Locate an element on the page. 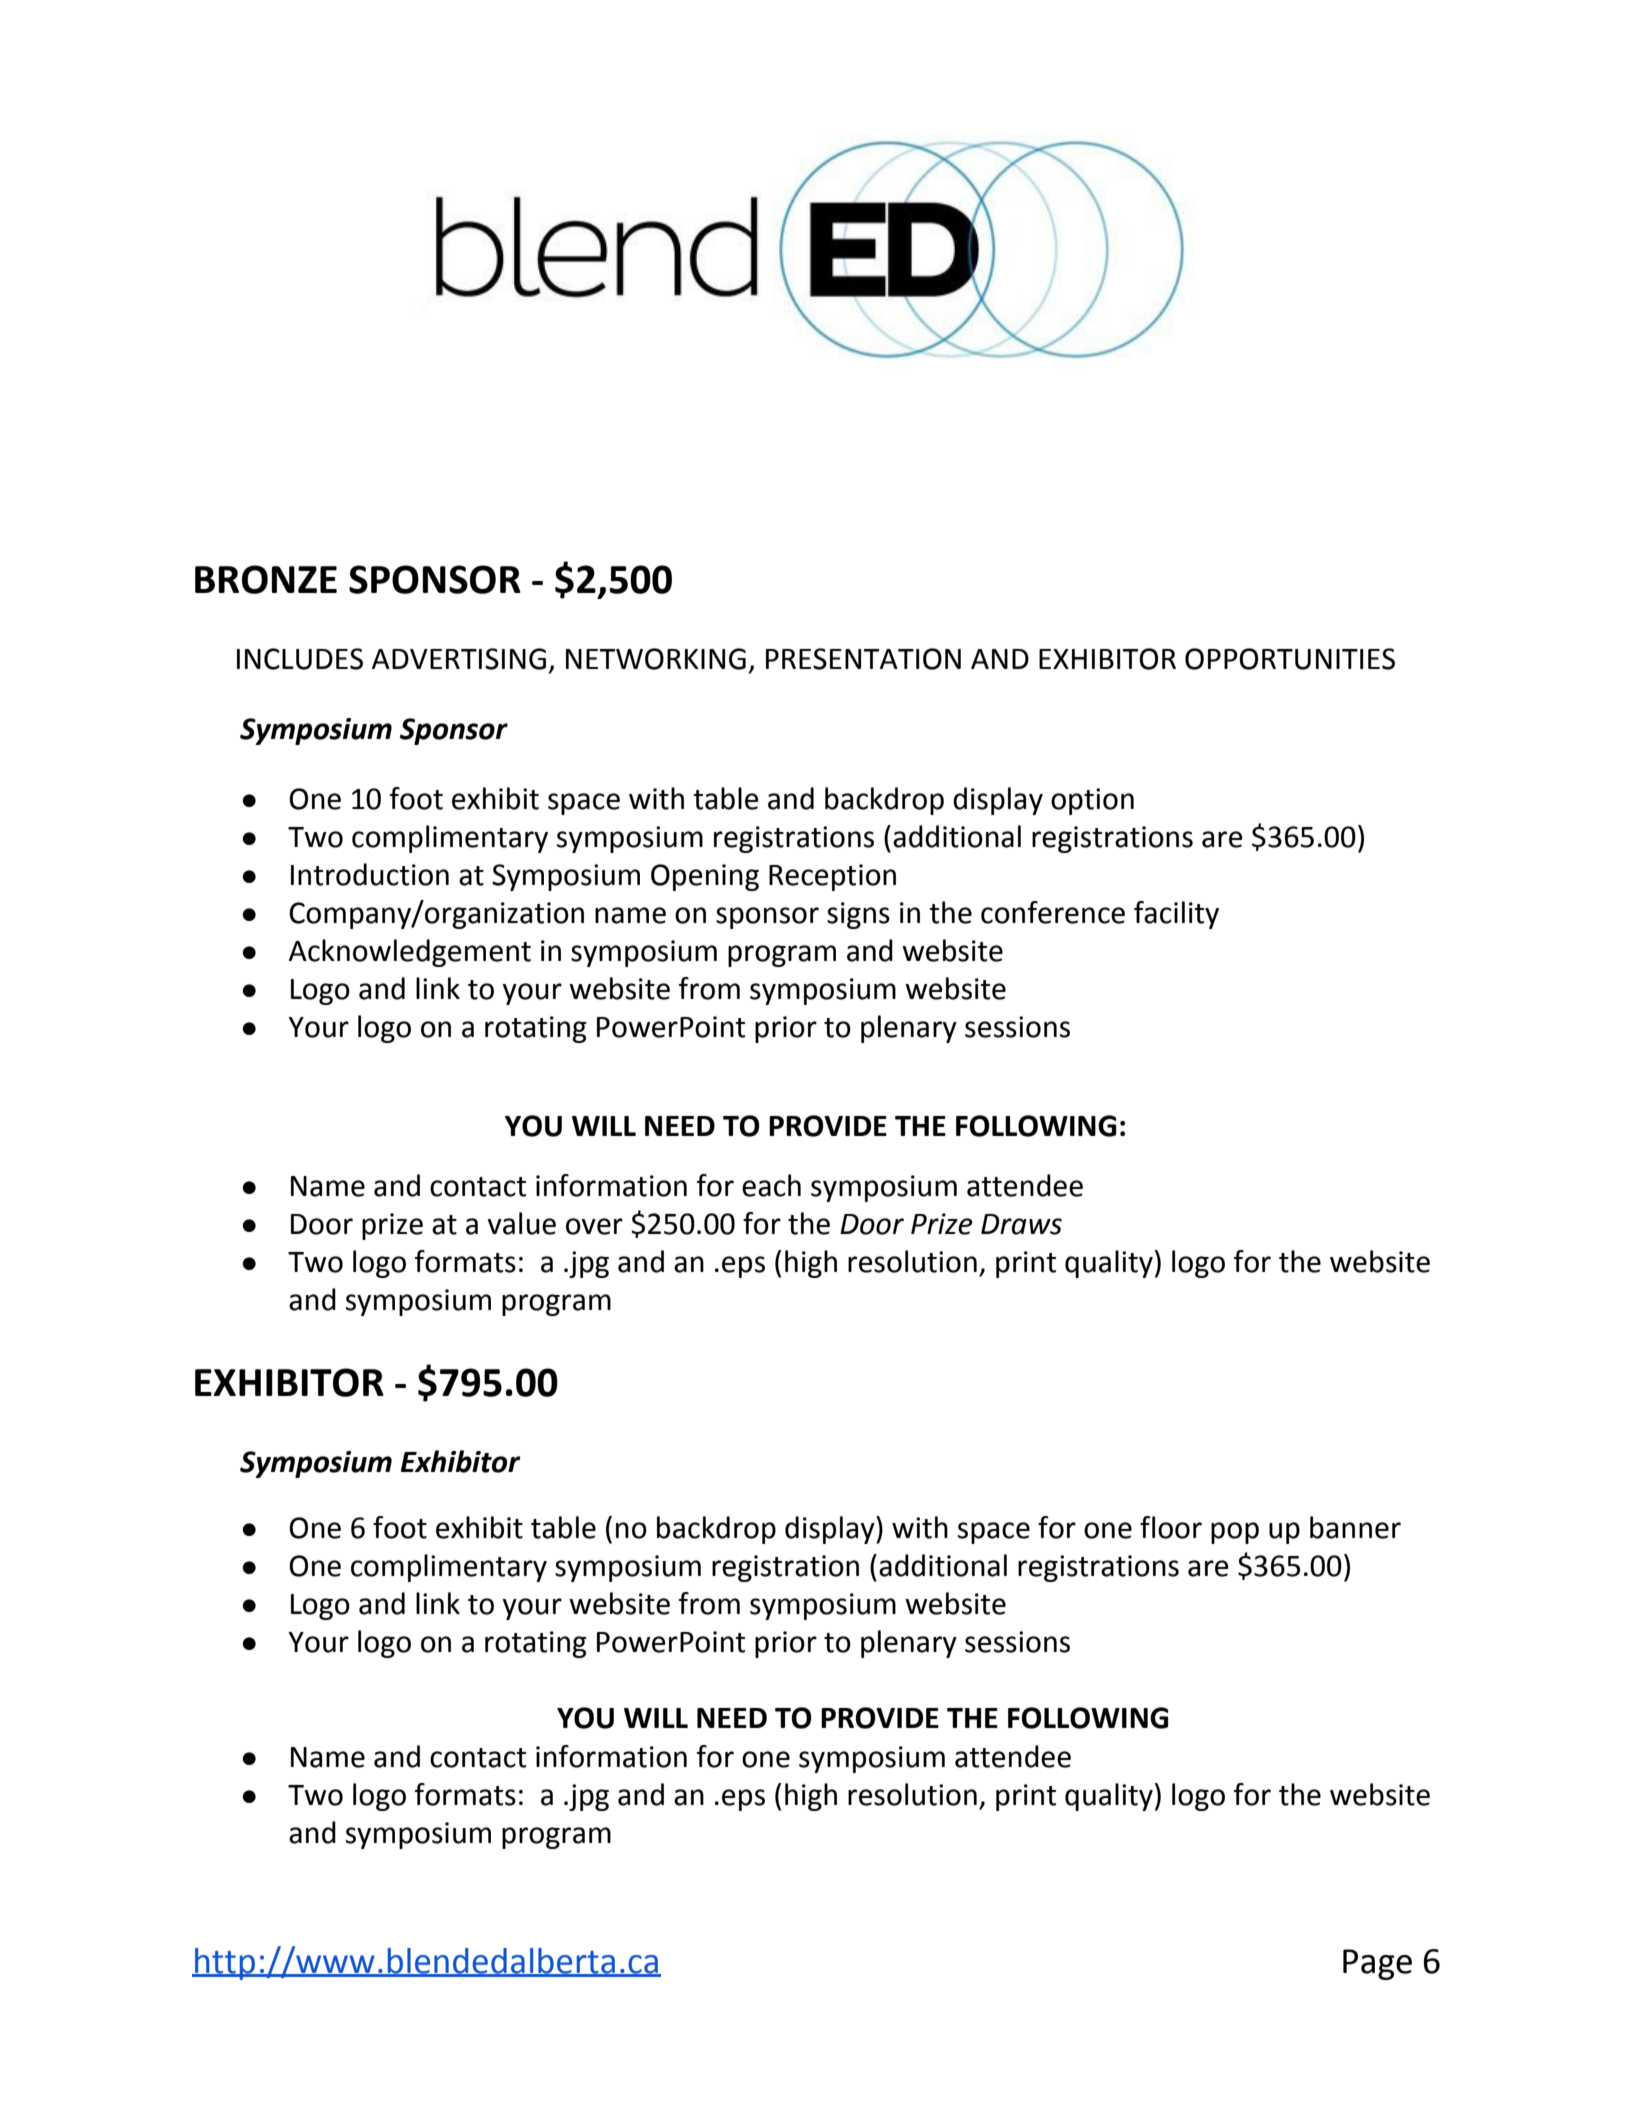 This image has width=1635, height=2115. Page is located at coordinates (1377, 1964).
